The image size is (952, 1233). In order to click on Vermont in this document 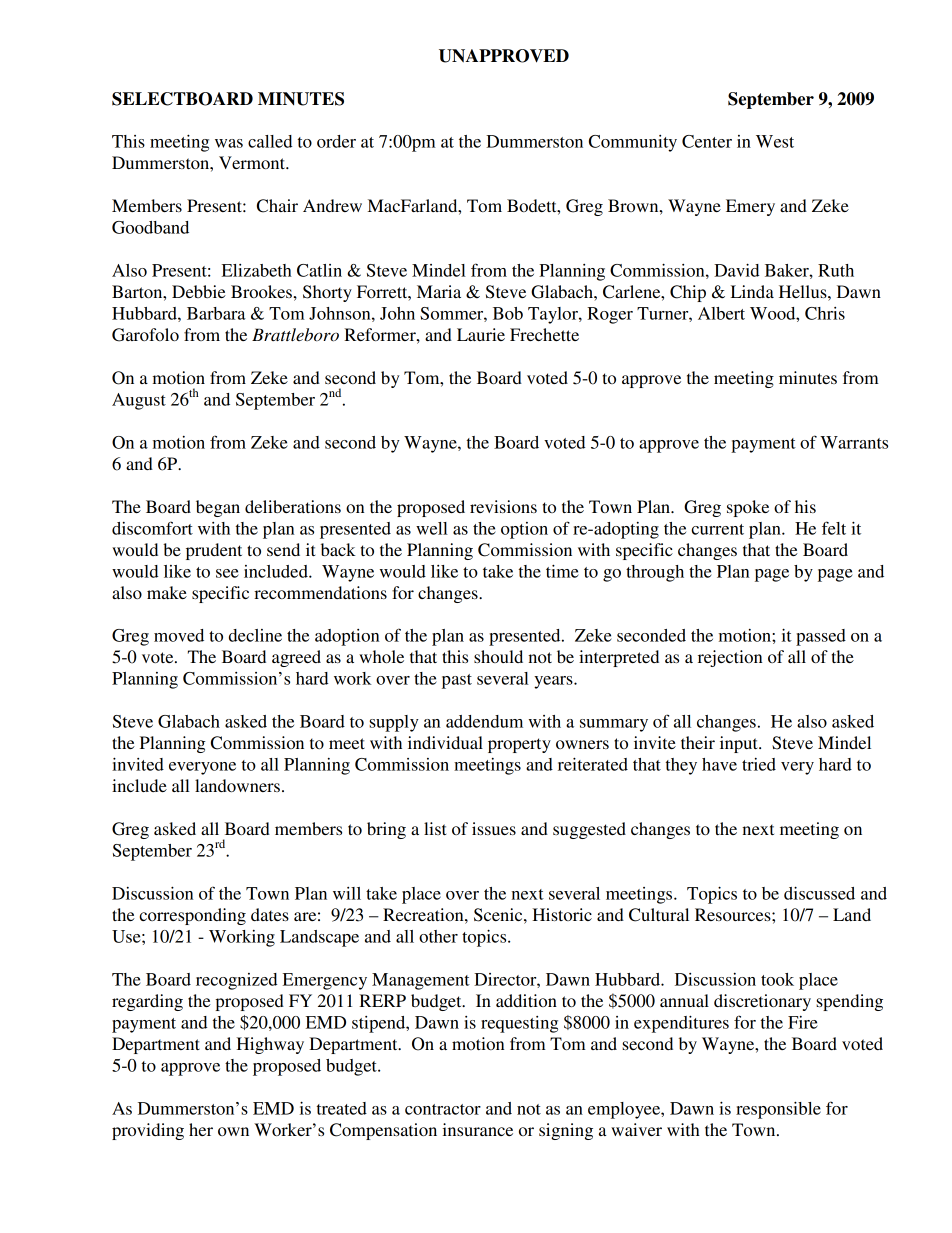, I will do `click(253, 162)`.
